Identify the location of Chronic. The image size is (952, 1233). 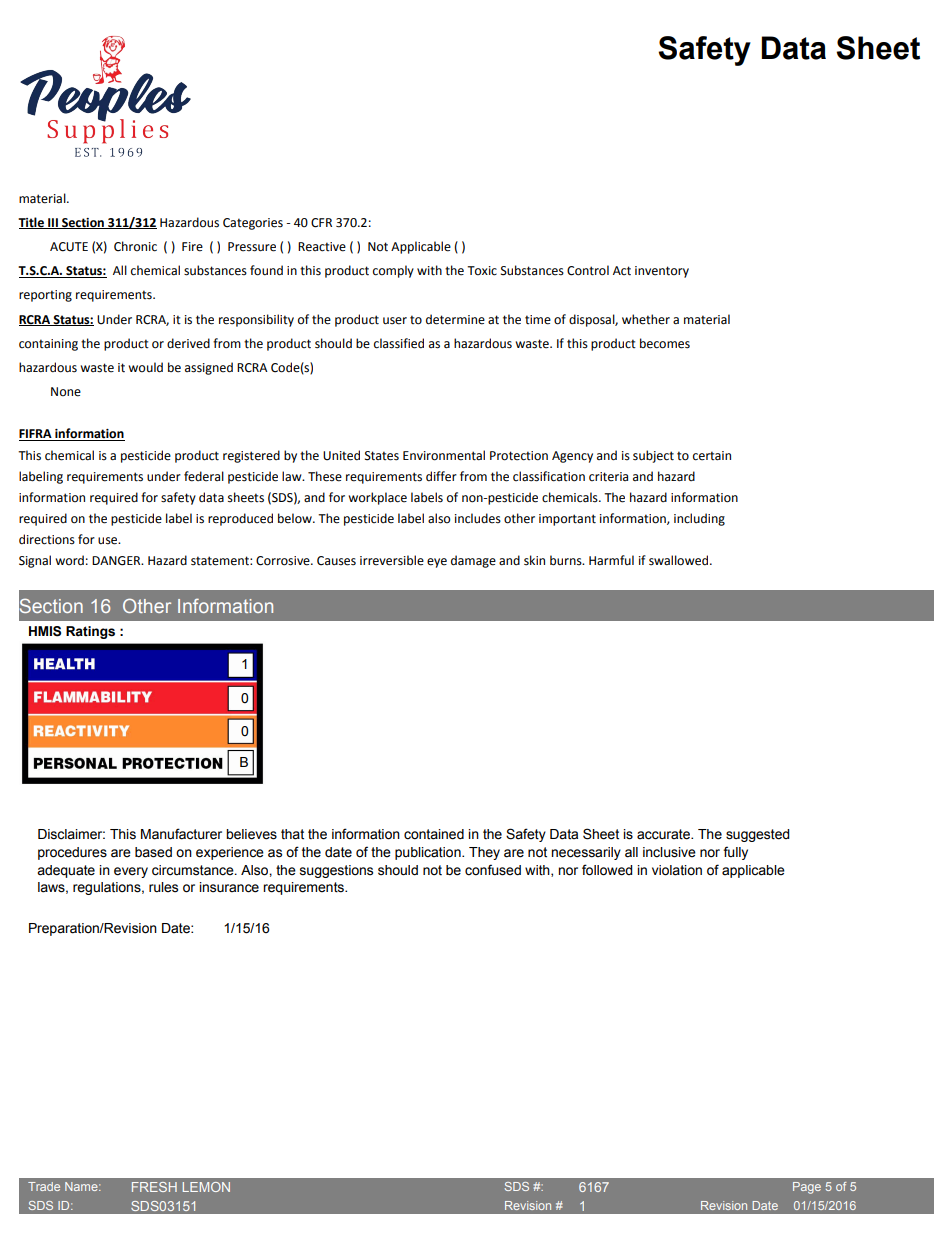
(135, 246).
